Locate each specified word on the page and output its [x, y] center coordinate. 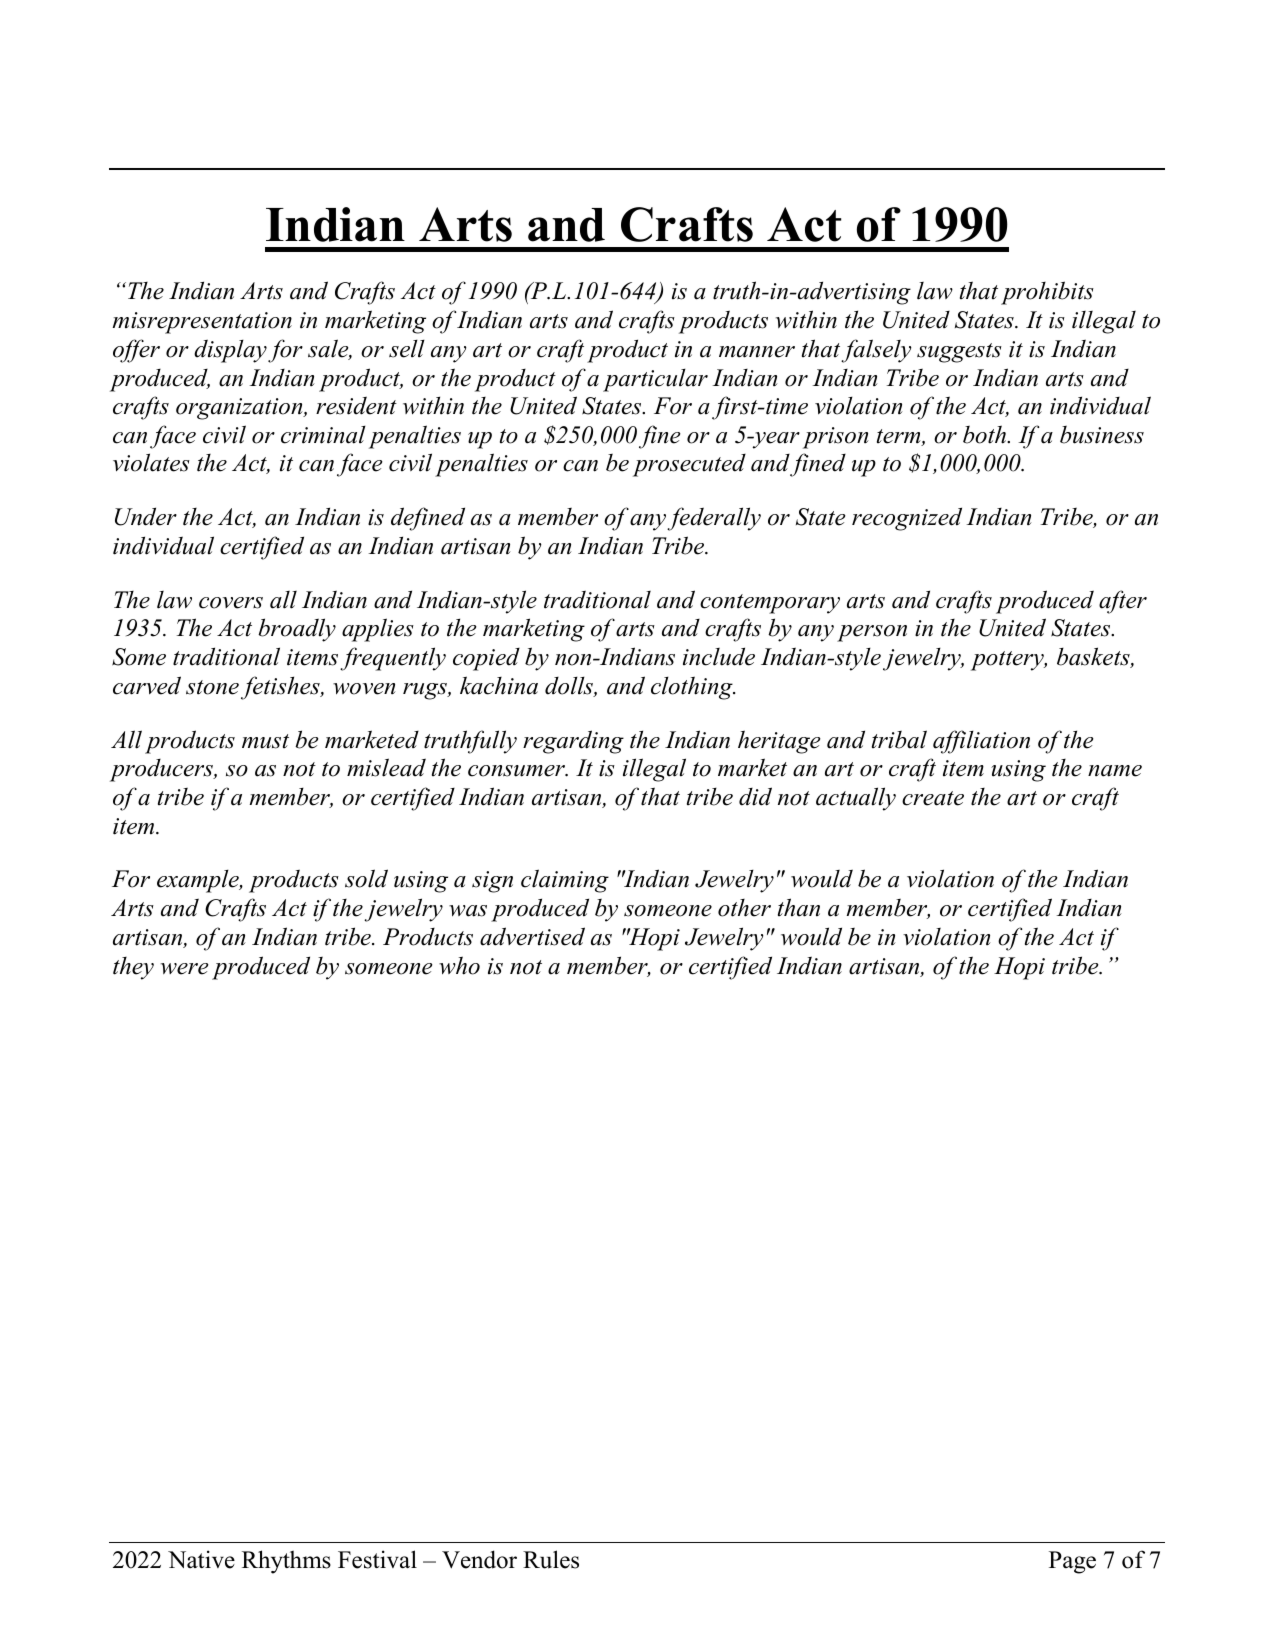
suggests [959, 353]
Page [1072, 1562]
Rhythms [286, 1562]
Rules [551, 1559]
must [265, 741]
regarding [573, 742]
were [185, 969]
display [230, 351]
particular [655, 380]
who [459, 965]
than [799, 907]
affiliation [981, 742]
